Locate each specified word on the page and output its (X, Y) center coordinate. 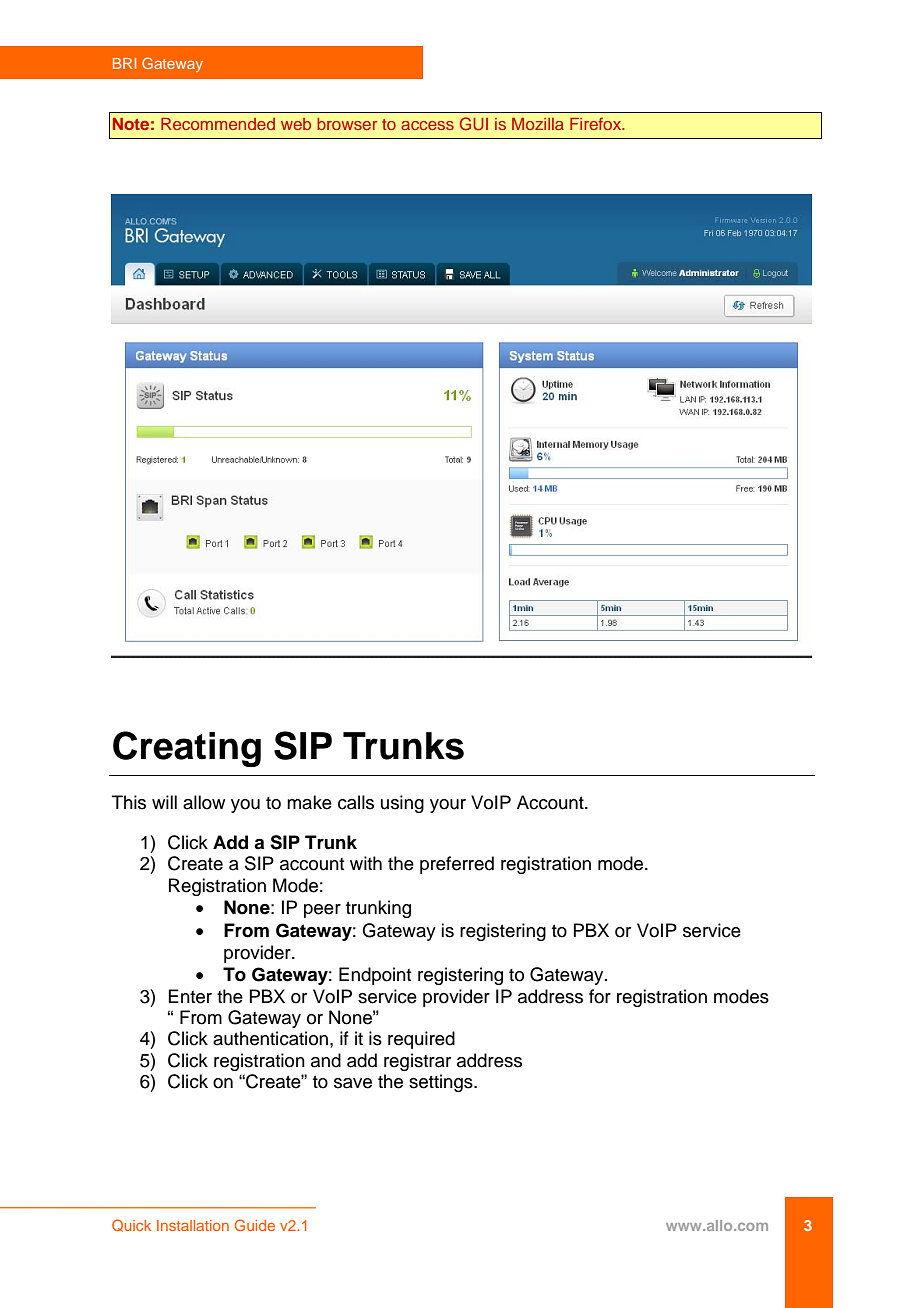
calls (356, 802)
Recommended (218, 124)
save (353, 1083)
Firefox (597, 123)
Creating (187, 749)
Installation (193, 1225)
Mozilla (538, 124)
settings (442, 1083)
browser (347, 124)
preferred (457, 865)
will (164, 802)
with (366, 863)
